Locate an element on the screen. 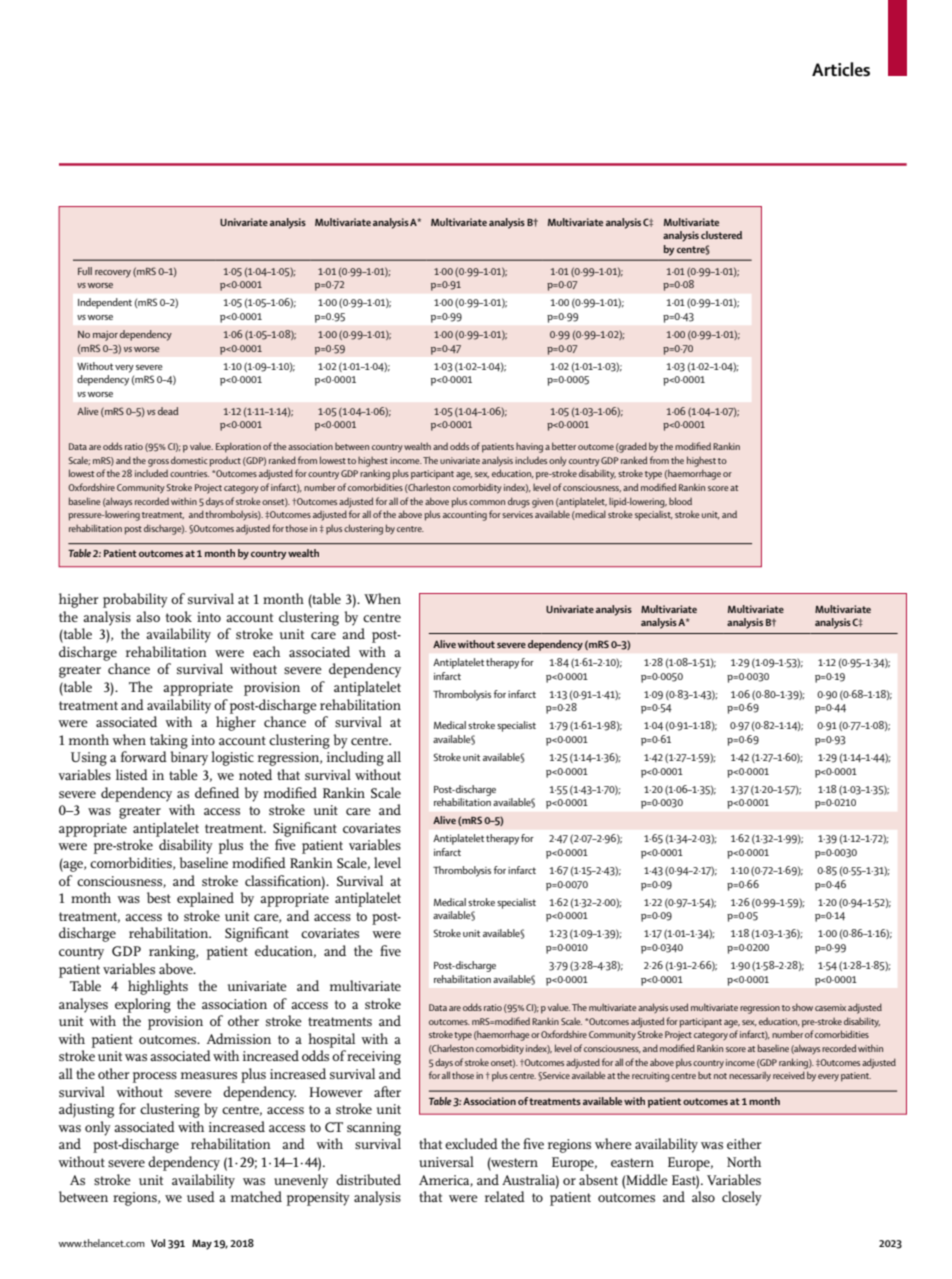 The width and height of the screenshot is (952, 1279). given is located at coordinates (542, 503).
